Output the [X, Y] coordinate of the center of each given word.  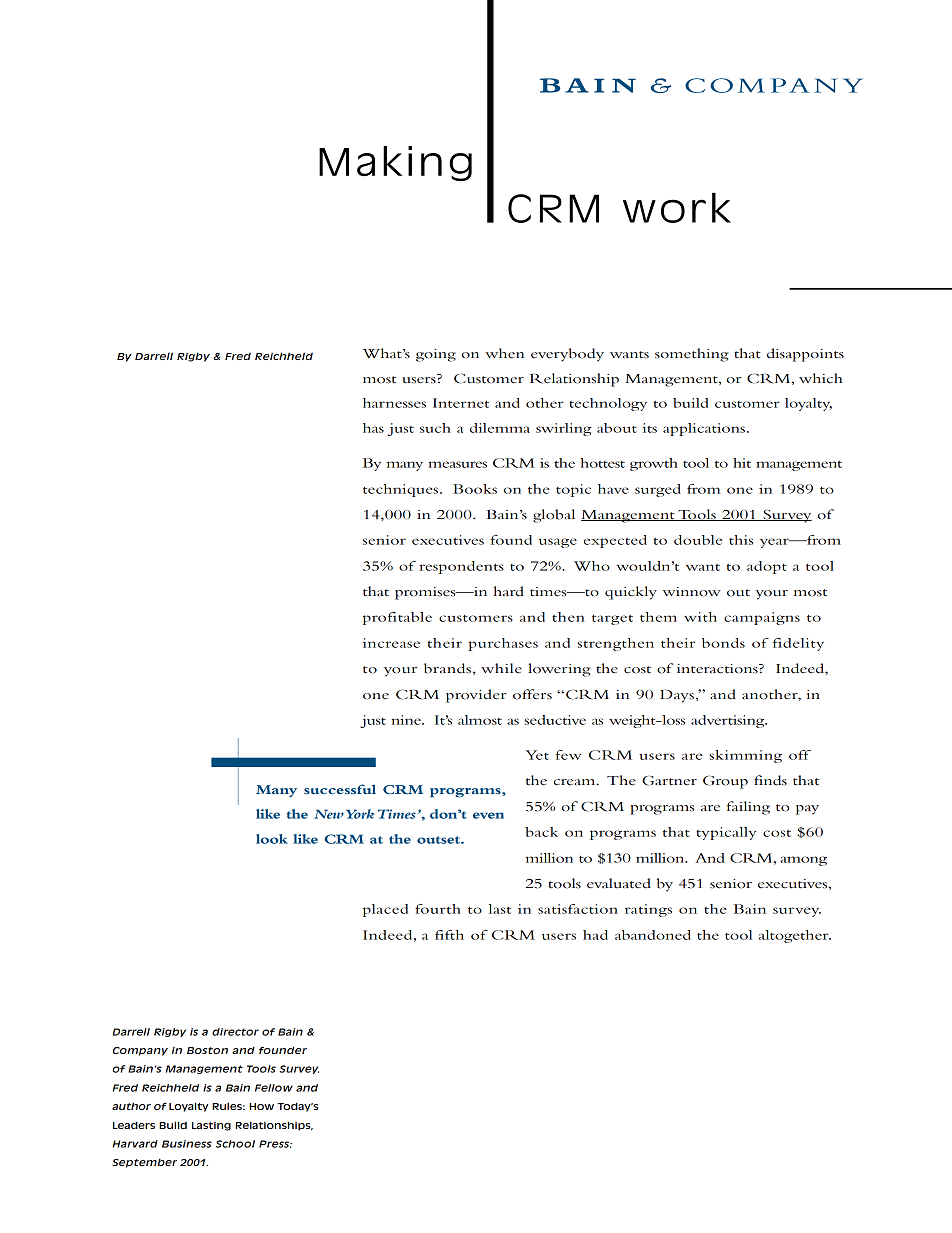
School [235, 1144]
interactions [718, 669]
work [677, 208]
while [501, 668]
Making [395, 163]
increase [391, 643]
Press [275, 1144]
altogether [795, 936]
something [692, 355]
